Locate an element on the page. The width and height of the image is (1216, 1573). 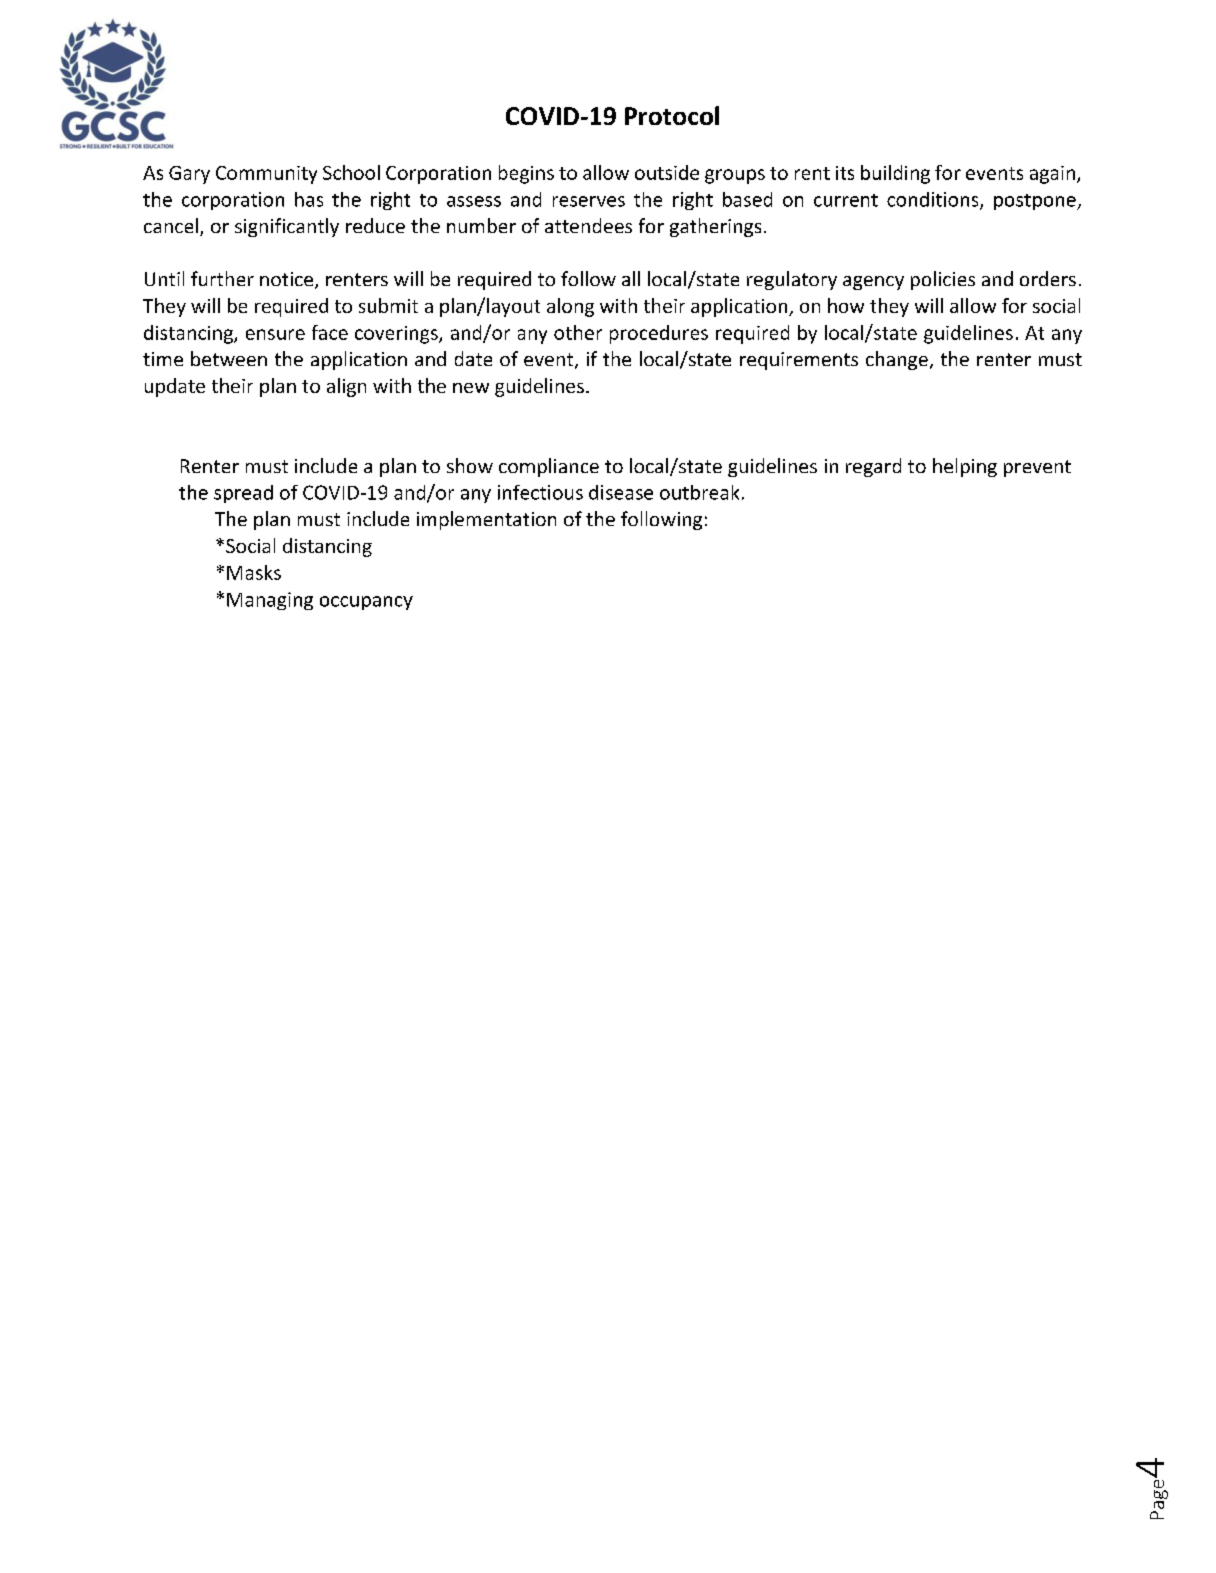
occupancy is located at coordinates (366, 603).
